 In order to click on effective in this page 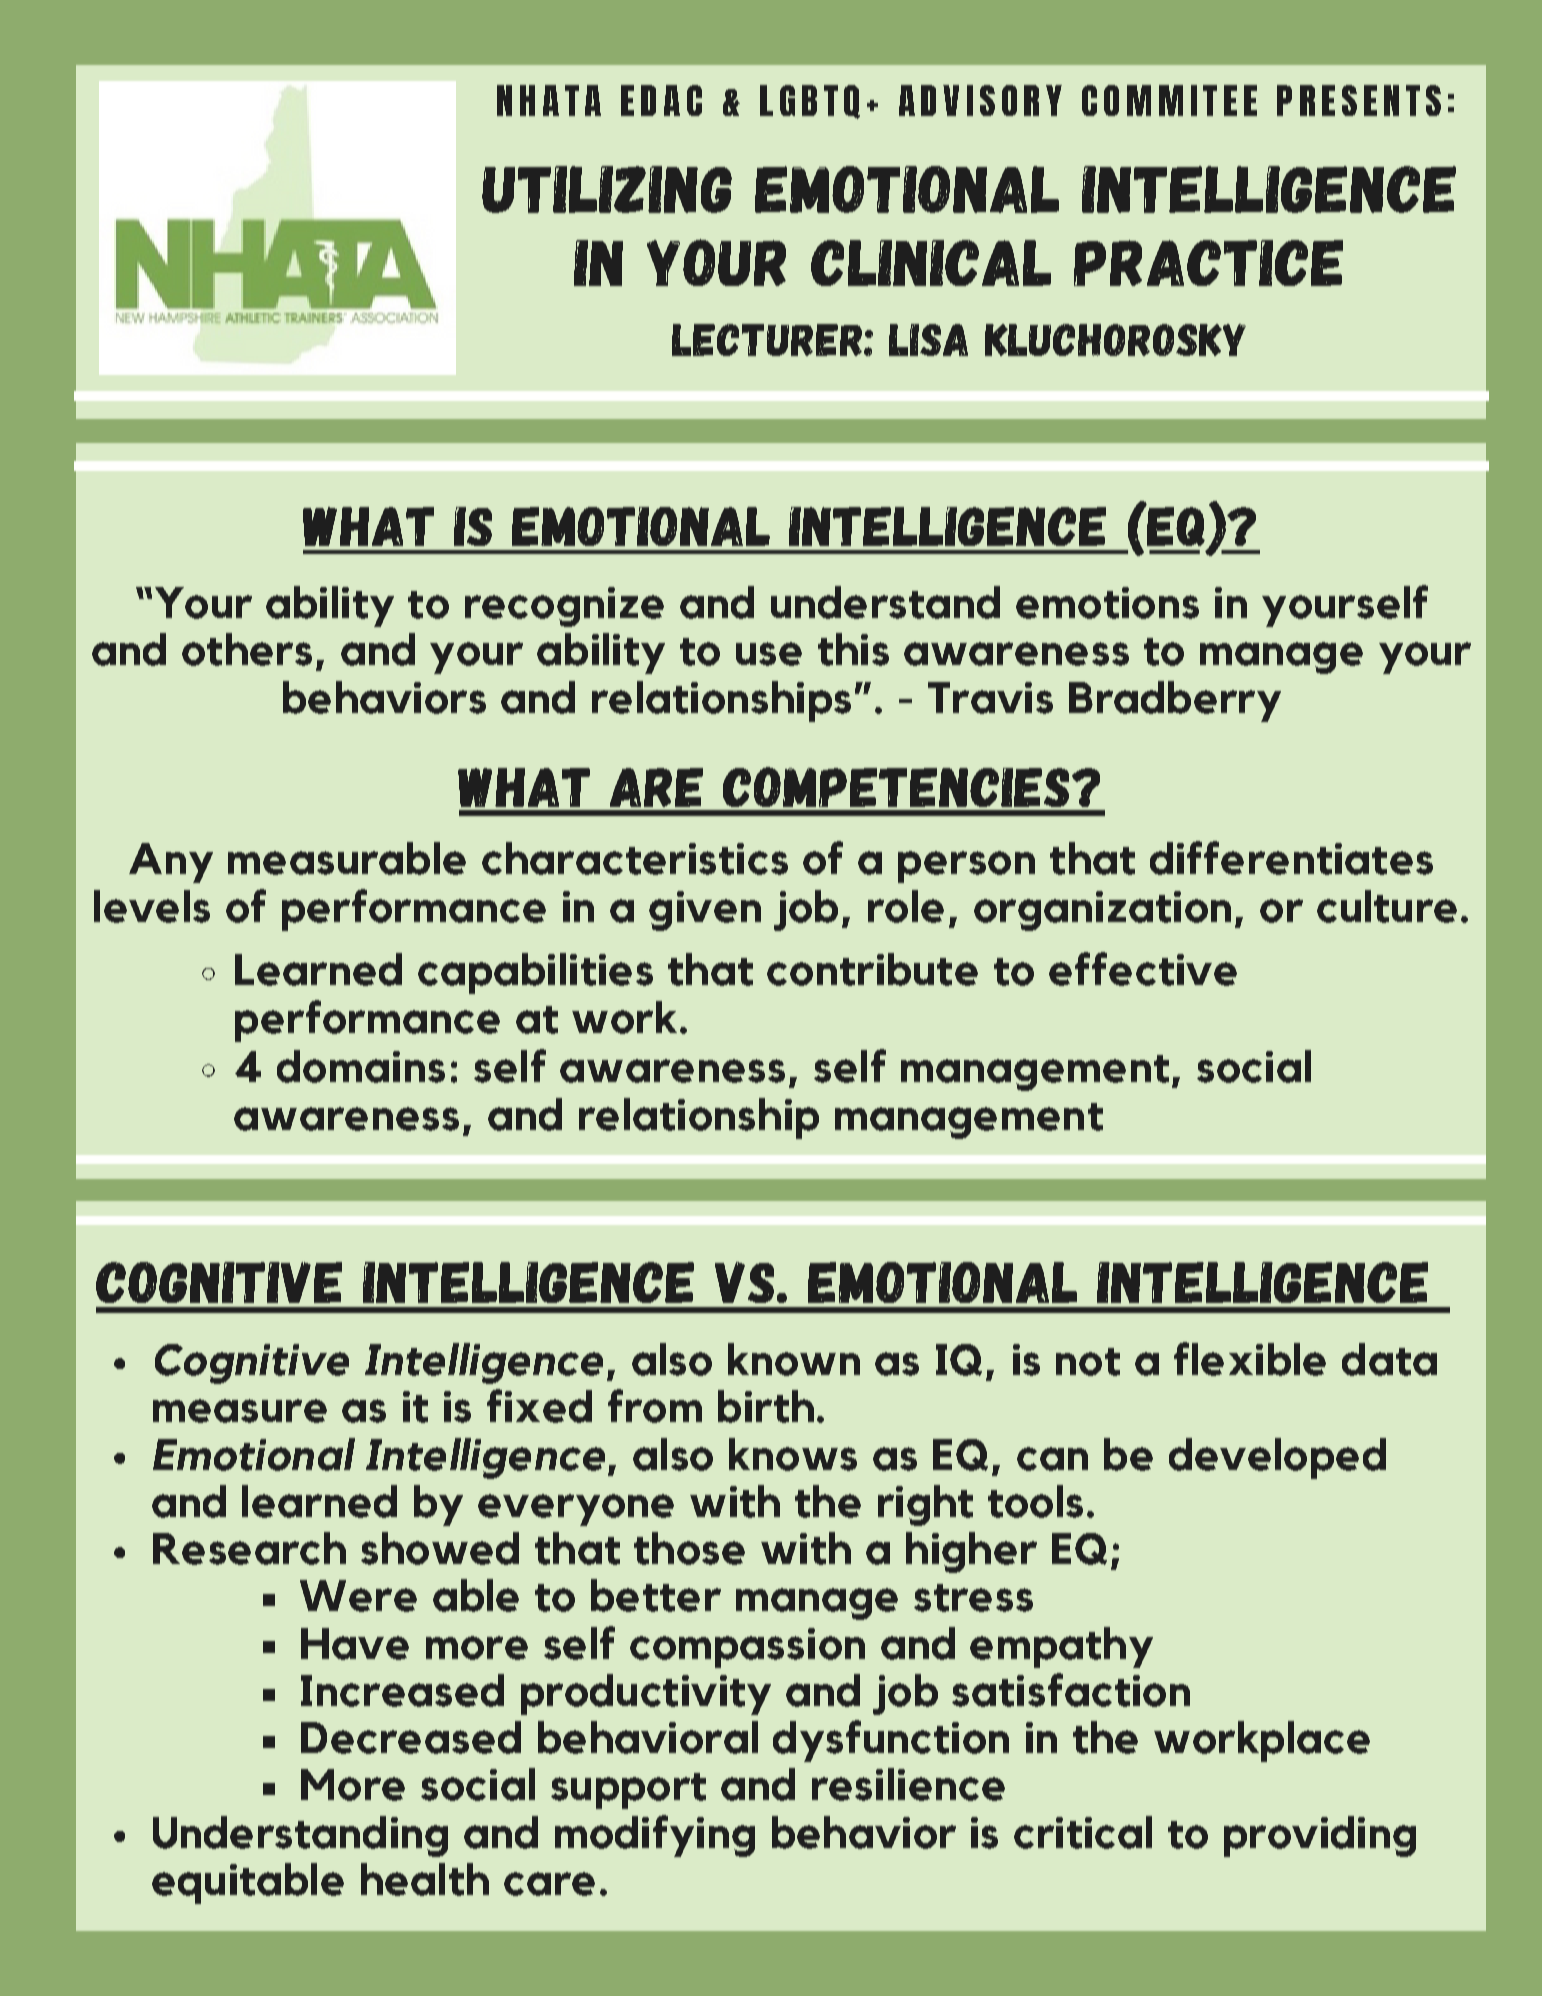, I will do `click(1143, 969)`.
